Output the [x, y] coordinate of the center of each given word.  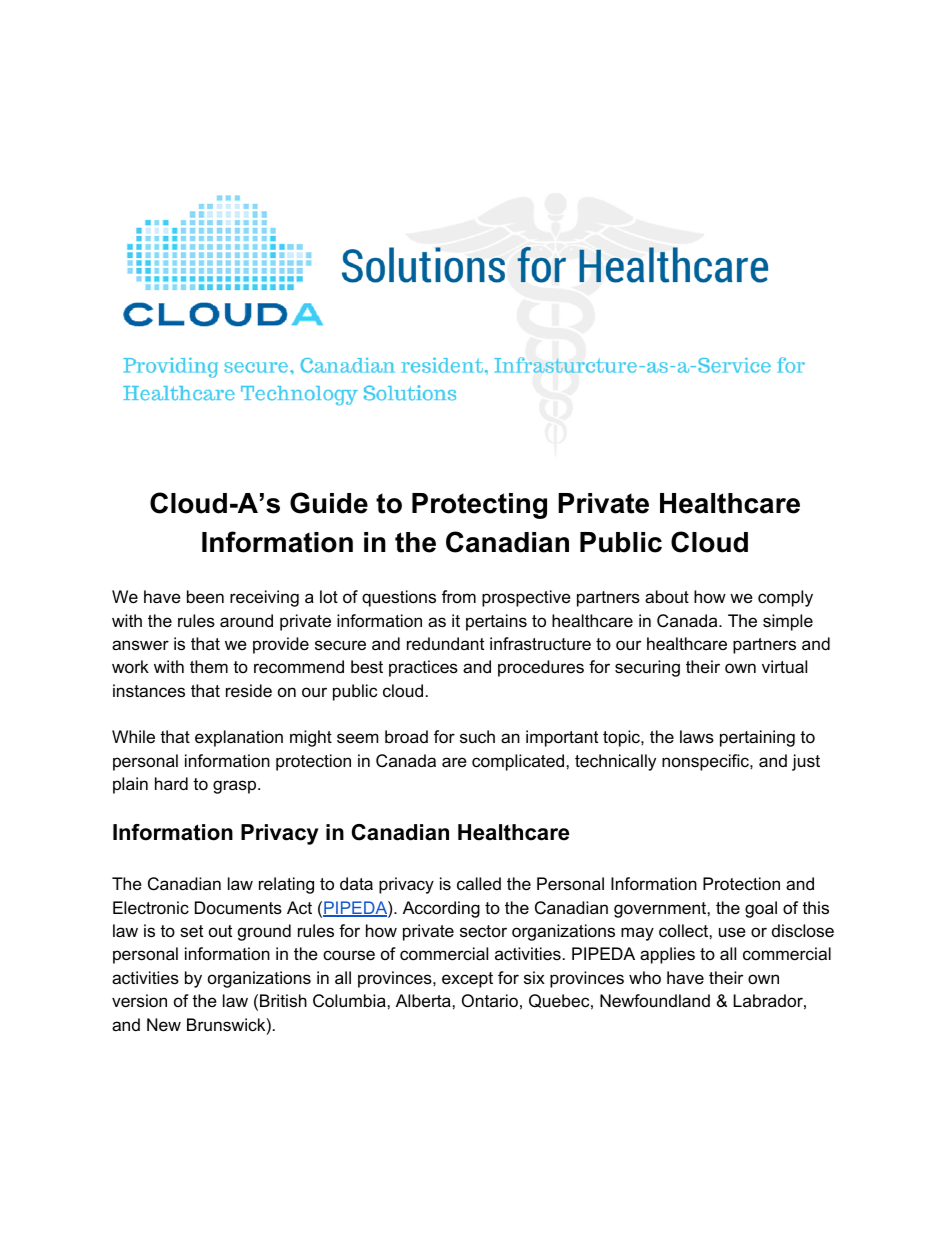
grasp [236, 787]
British [283, 1001]
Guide [329, 503]
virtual [784, 667]
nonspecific [706, 762]
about [667, 597]
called [479, 884]
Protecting [479, 506]
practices [423, 668]
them [209, 666]
